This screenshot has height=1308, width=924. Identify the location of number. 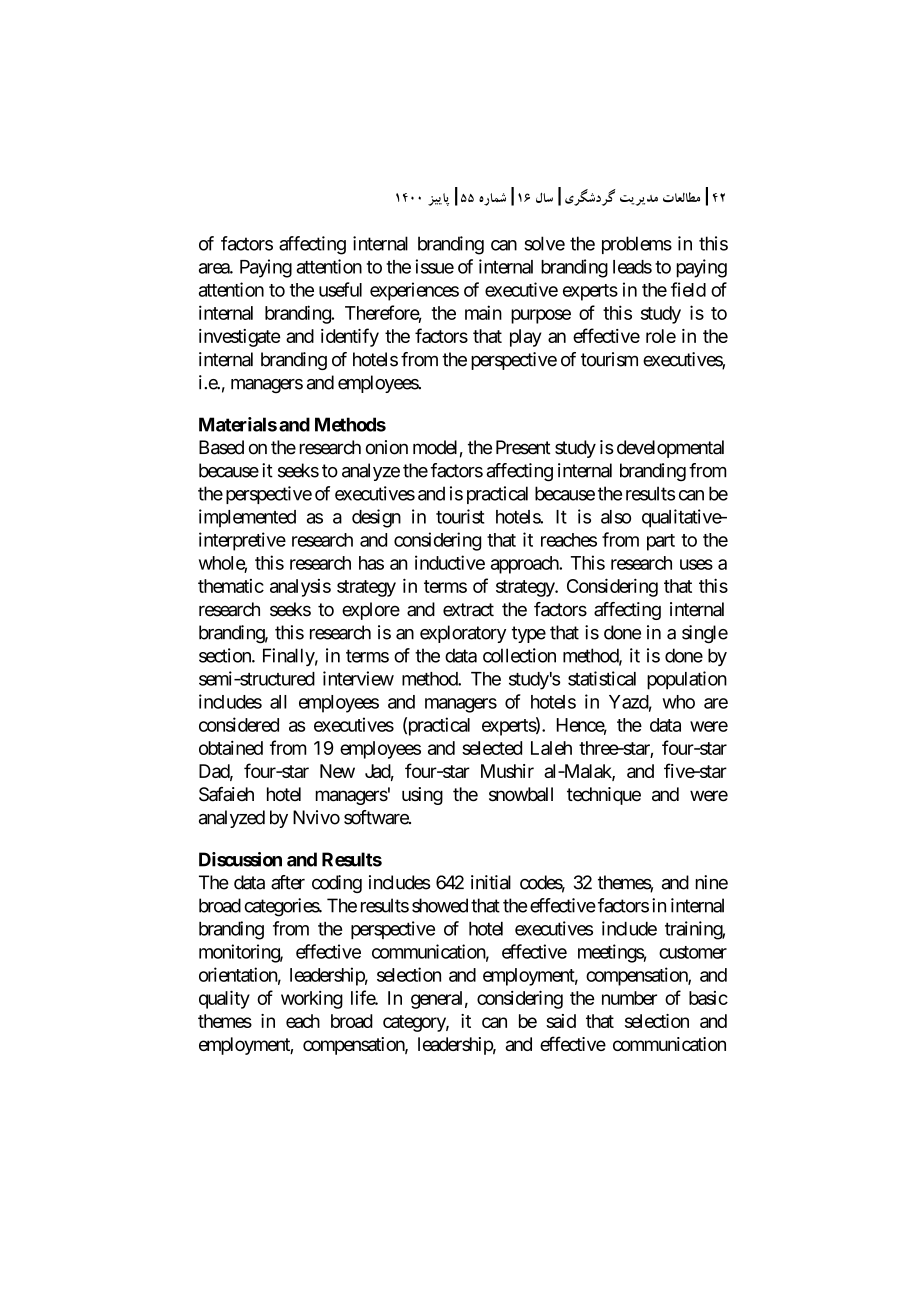
(629, 998).
